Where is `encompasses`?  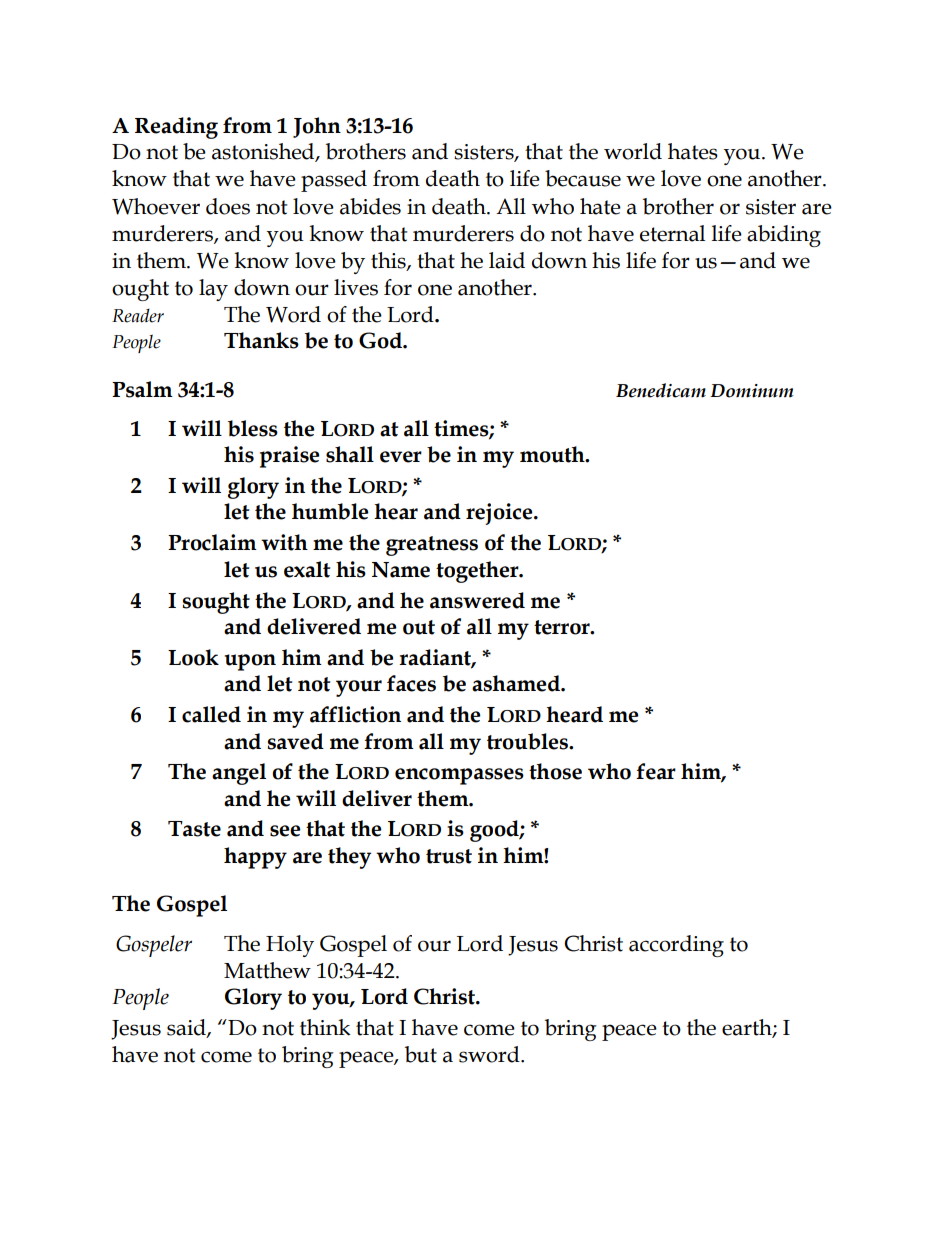 encompasses is located at coordinates (459, 776).
